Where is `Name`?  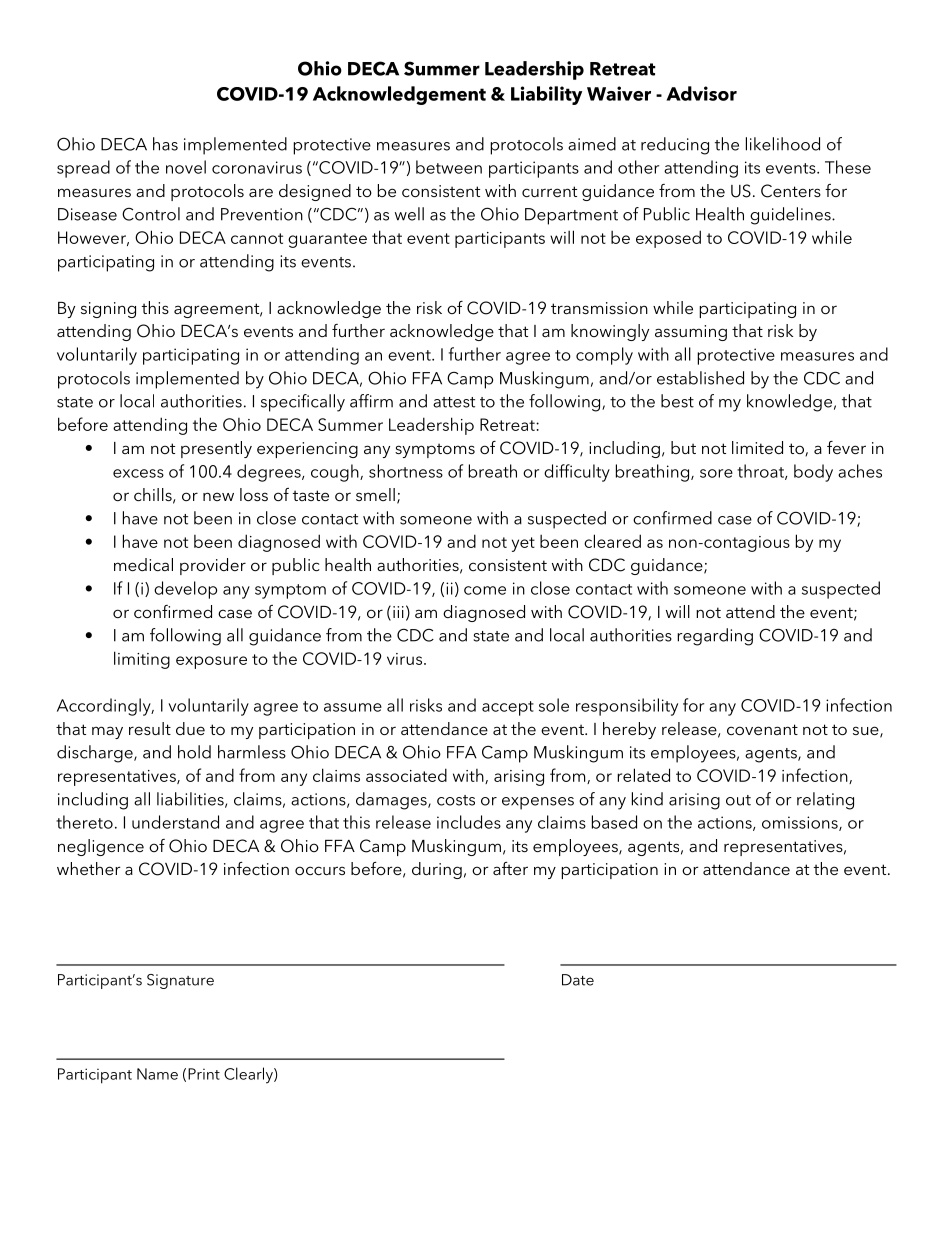
Name is located at coordinates (157, 1074).
